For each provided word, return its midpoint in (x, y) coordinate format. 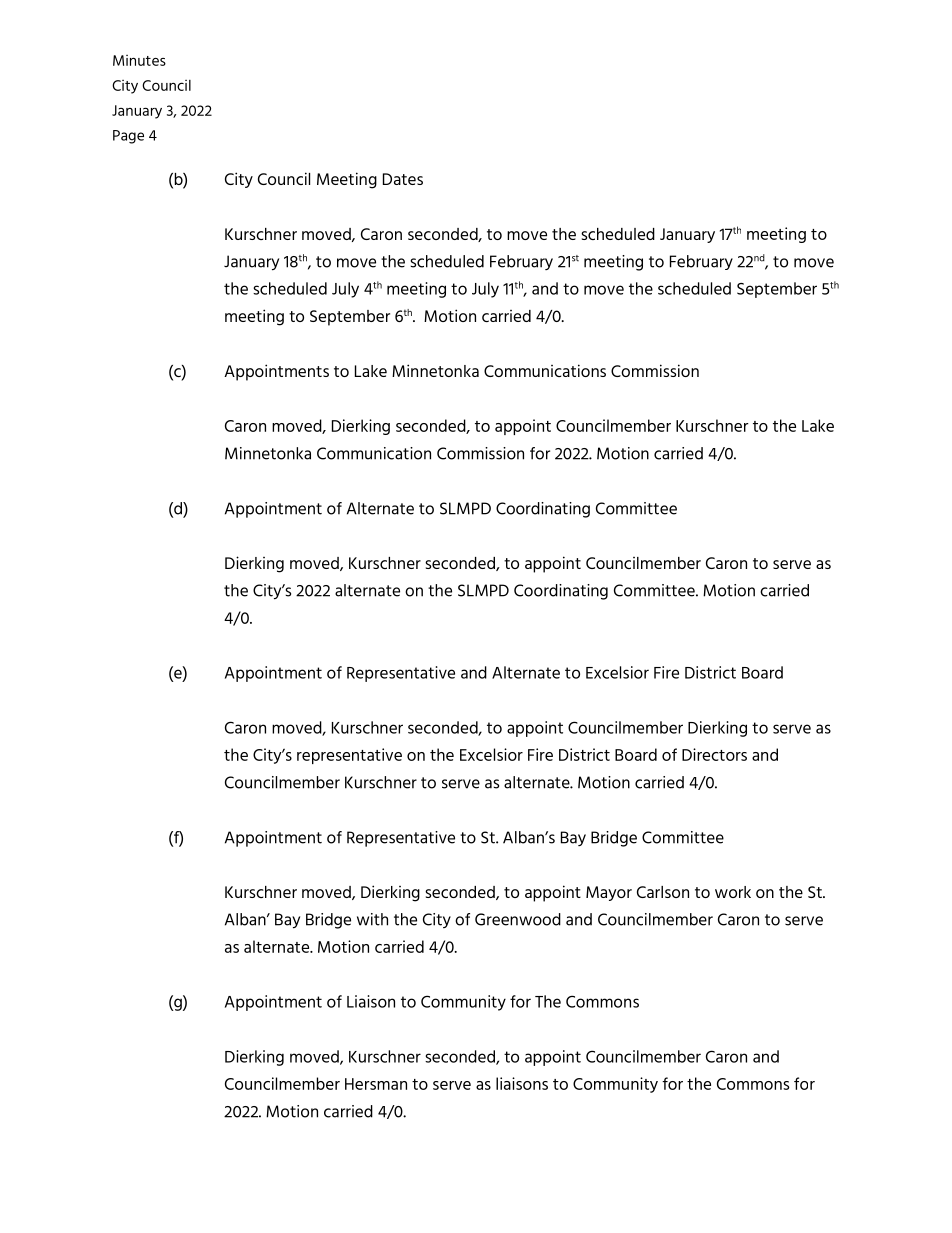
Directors (714, 754)
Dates (403, 179)
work (733, 892)
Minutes (139, 60)
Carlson (663, 892)
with (372, 919)
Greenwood (518, 919)
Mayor (609, 893)
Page (128, 137)
